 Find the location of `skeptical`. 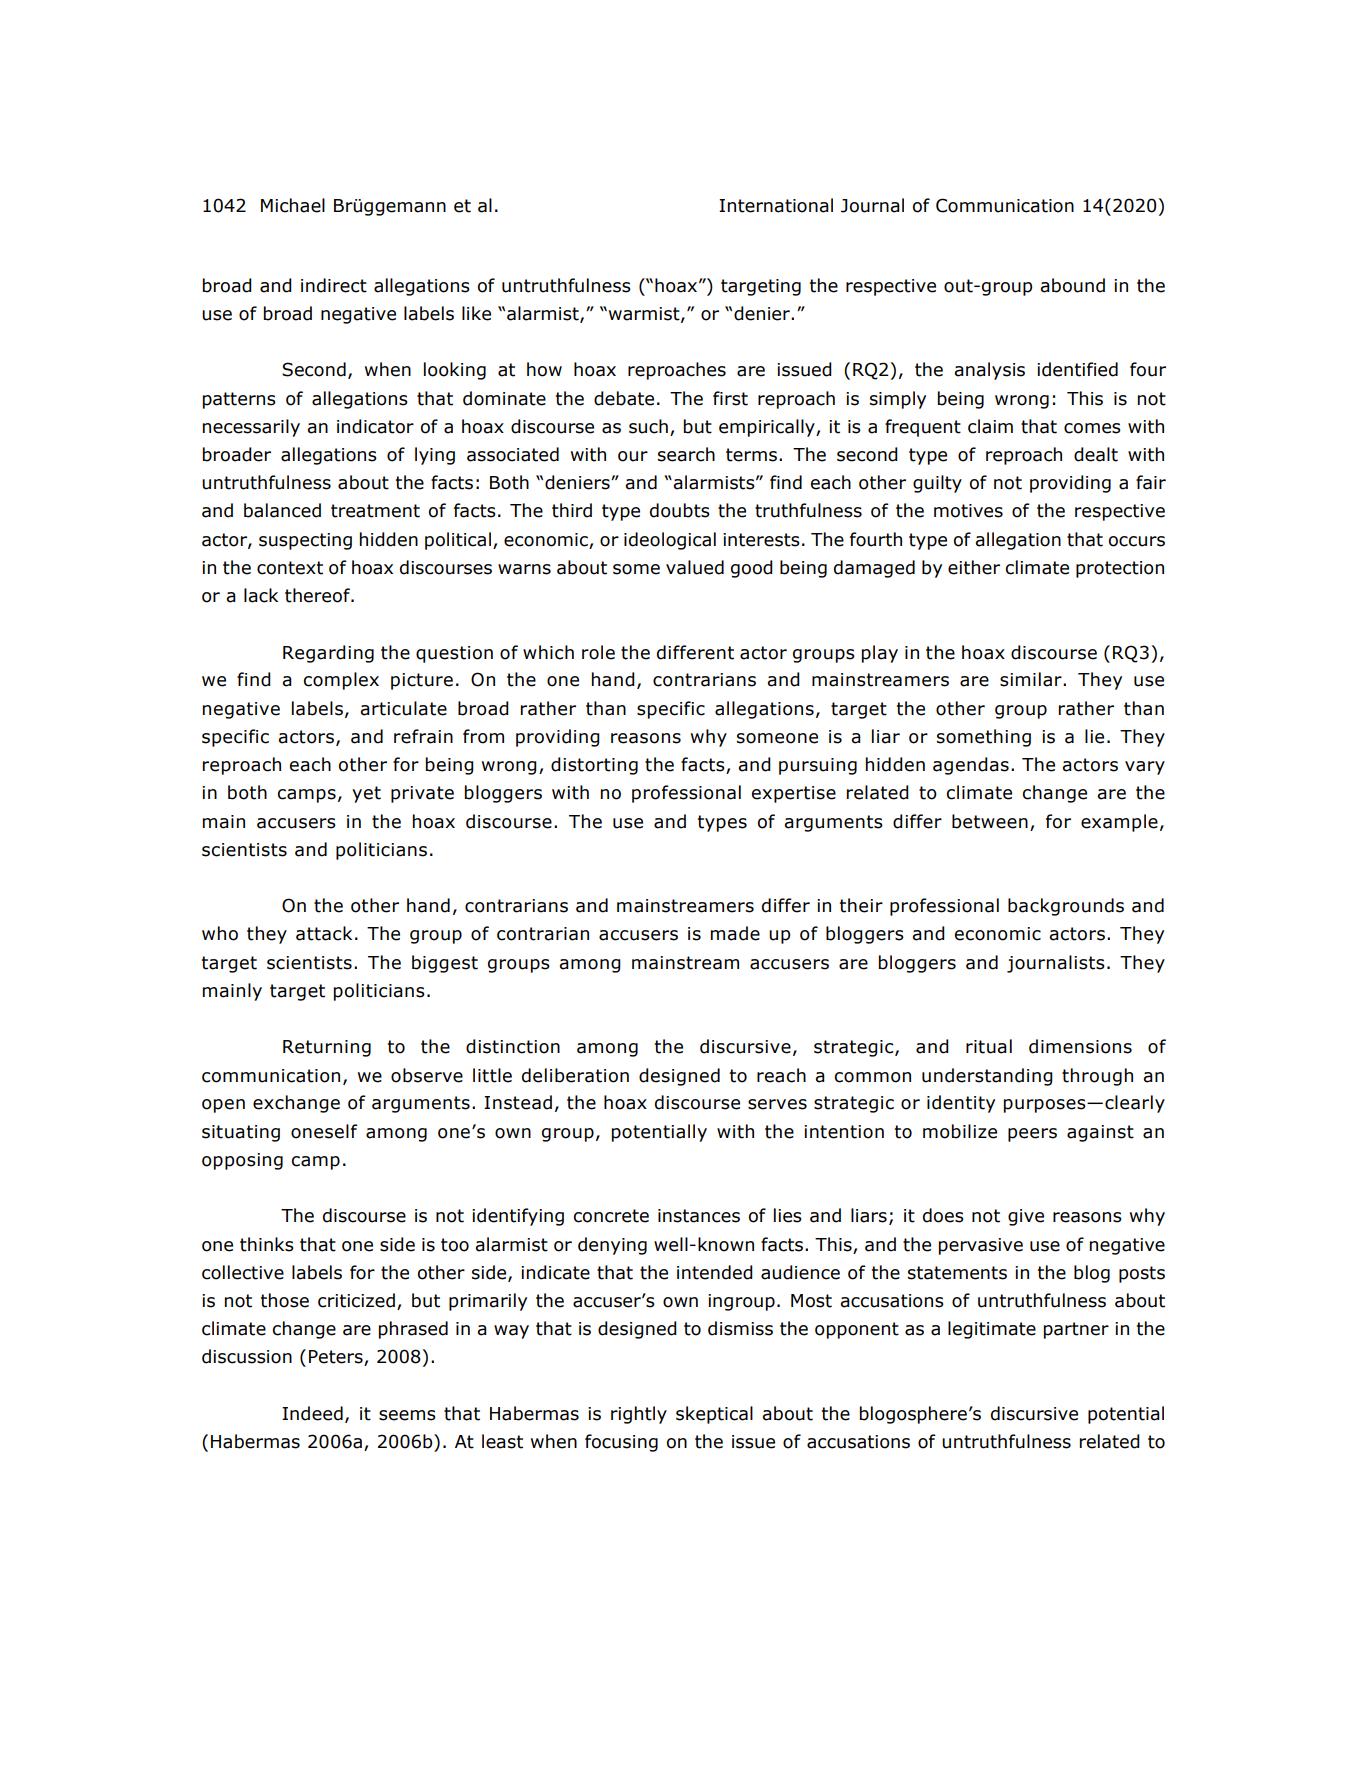

skeptical is located at coordinates (714, 1415).
